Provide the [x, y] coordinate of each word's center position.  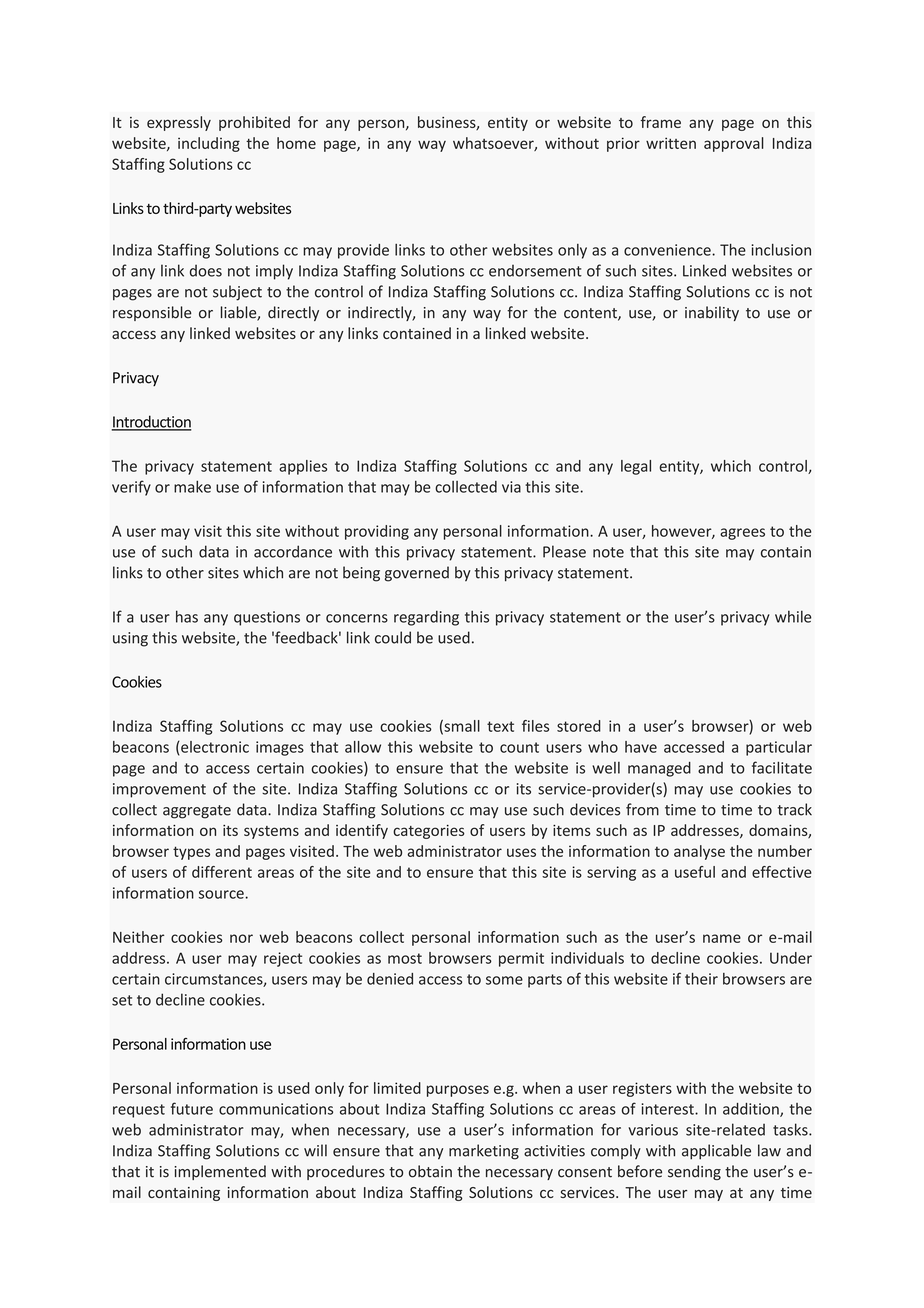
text [500, 726]
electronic [214, 748]
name [722, 938]
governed [417, 574]
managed [659, 769]
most [405, 958]
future [192, 1108]
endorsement [535, 271]
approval [734, 144]
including [209, 144]
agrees [742, 534]
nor [241, 938]
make [192, 487]
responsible [152, 313]
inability [712, 313]
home [296, 143]
